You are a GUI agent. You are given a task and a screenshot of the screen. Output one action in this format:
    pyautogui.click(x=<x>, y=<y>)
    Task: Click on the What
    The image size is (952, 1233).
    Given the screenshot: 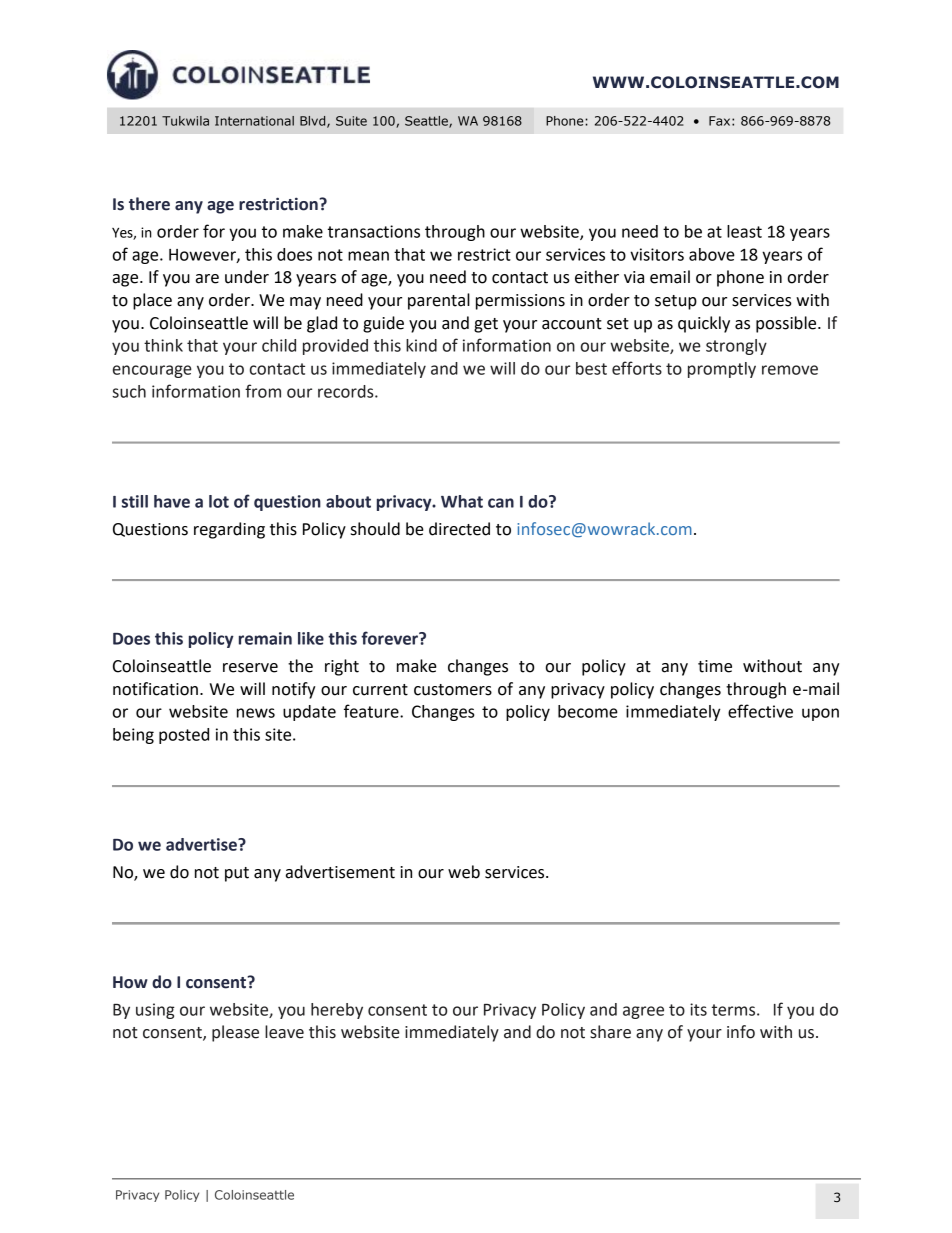 What is the action you would take?
    pyautogui.click(x=462, y=501)
